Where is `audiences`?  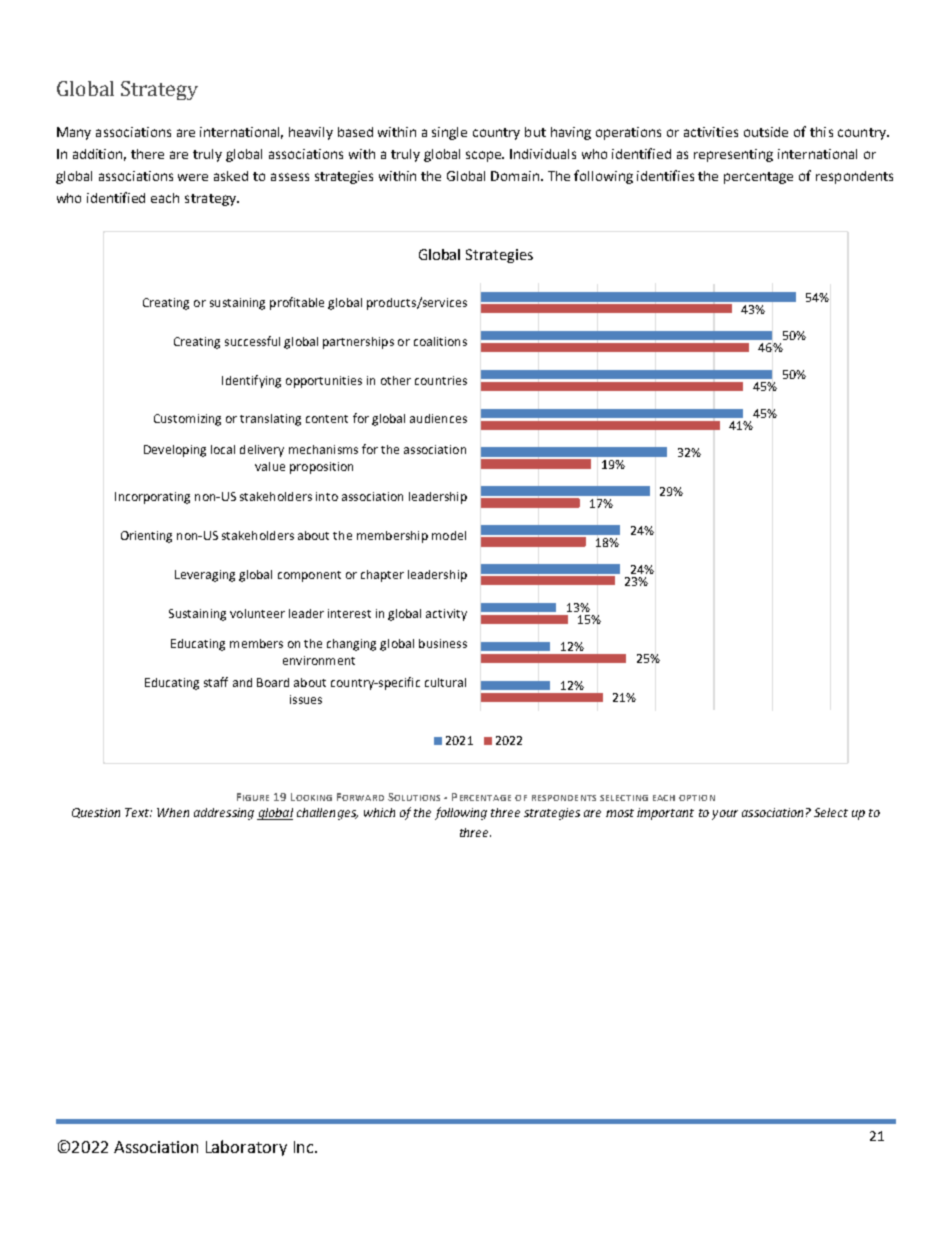
audiences is located at coordinates (438, 418).
